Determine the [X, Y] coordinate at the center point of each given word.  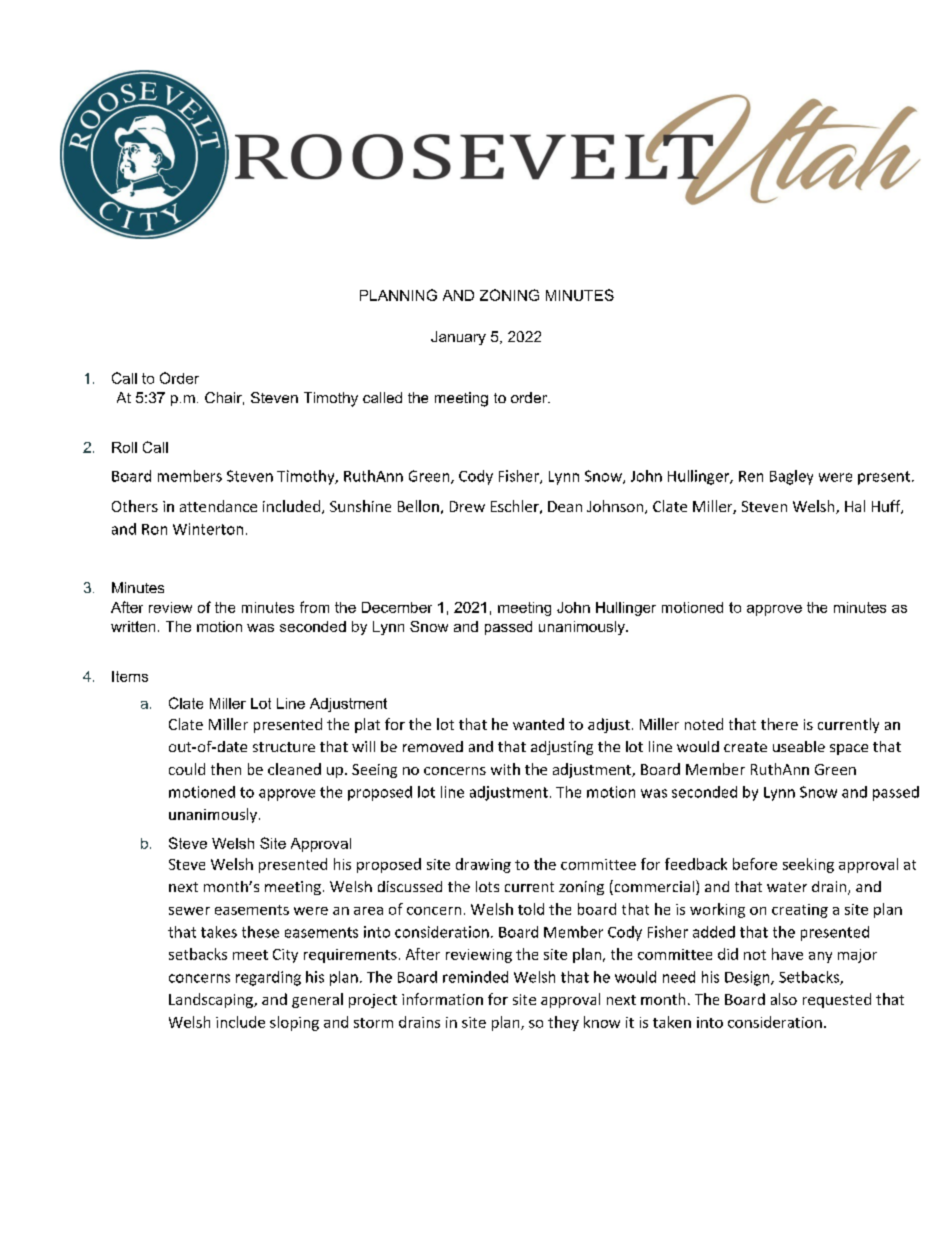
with [505, 769]
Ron [154, 529]
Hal [855, 506]
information [442, 999]
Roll [124, 447]
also [784, 999]
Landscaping [212, 1000]
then [226, 769]
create [745, 747]
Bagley [791, 477]
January [458, 338]
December [397, 607]
